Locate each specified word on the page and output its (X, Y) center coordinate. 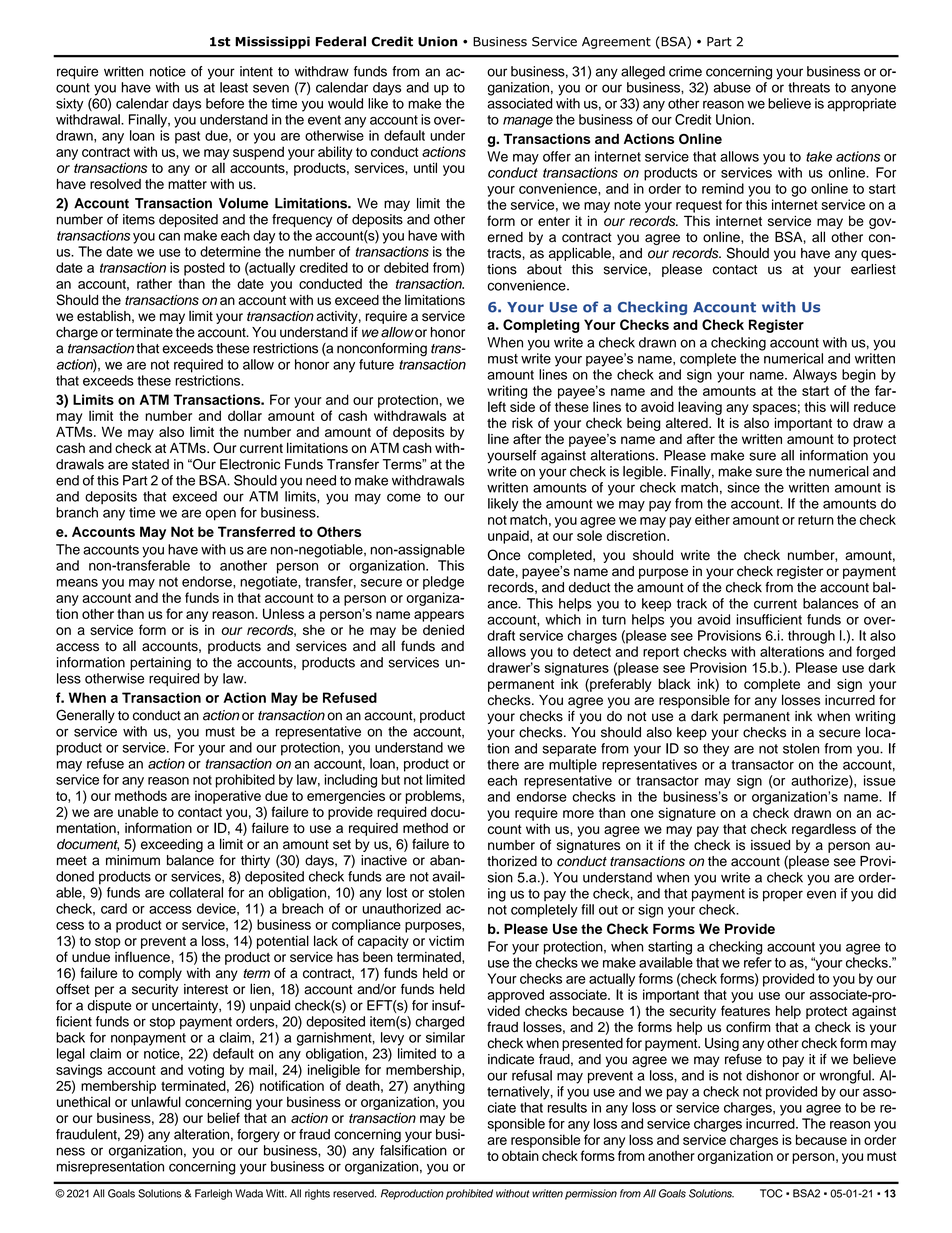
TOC (771, 1193)
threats (809, 87)
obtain (520, 1155)
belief (223, 1118)
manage (528, 122)
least (234, 87)
